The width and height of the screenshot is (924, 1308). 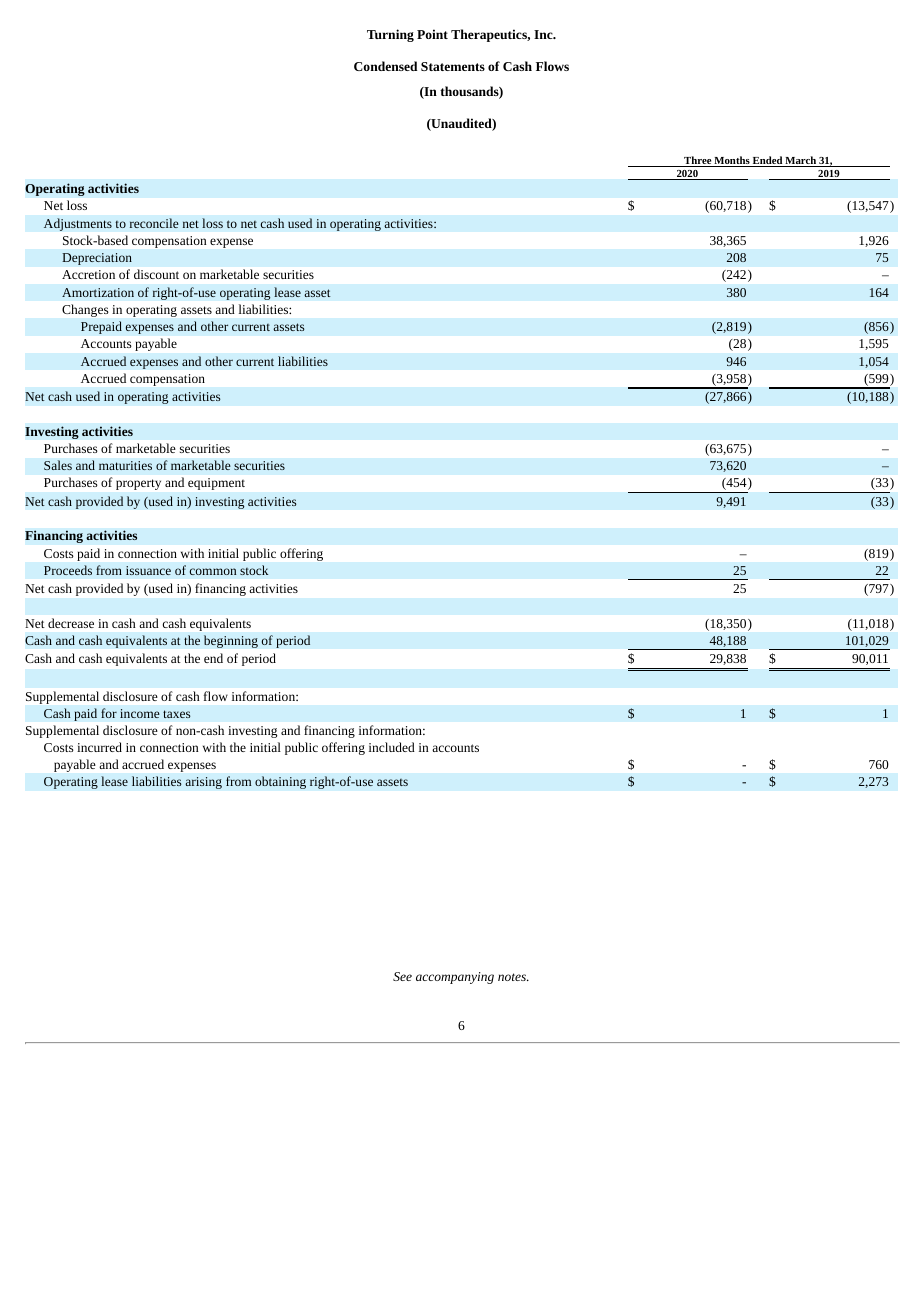 What do you see at coordinates (231, 641) in the screenshot?
I see `beginning` at bounding box center [231, 641].
